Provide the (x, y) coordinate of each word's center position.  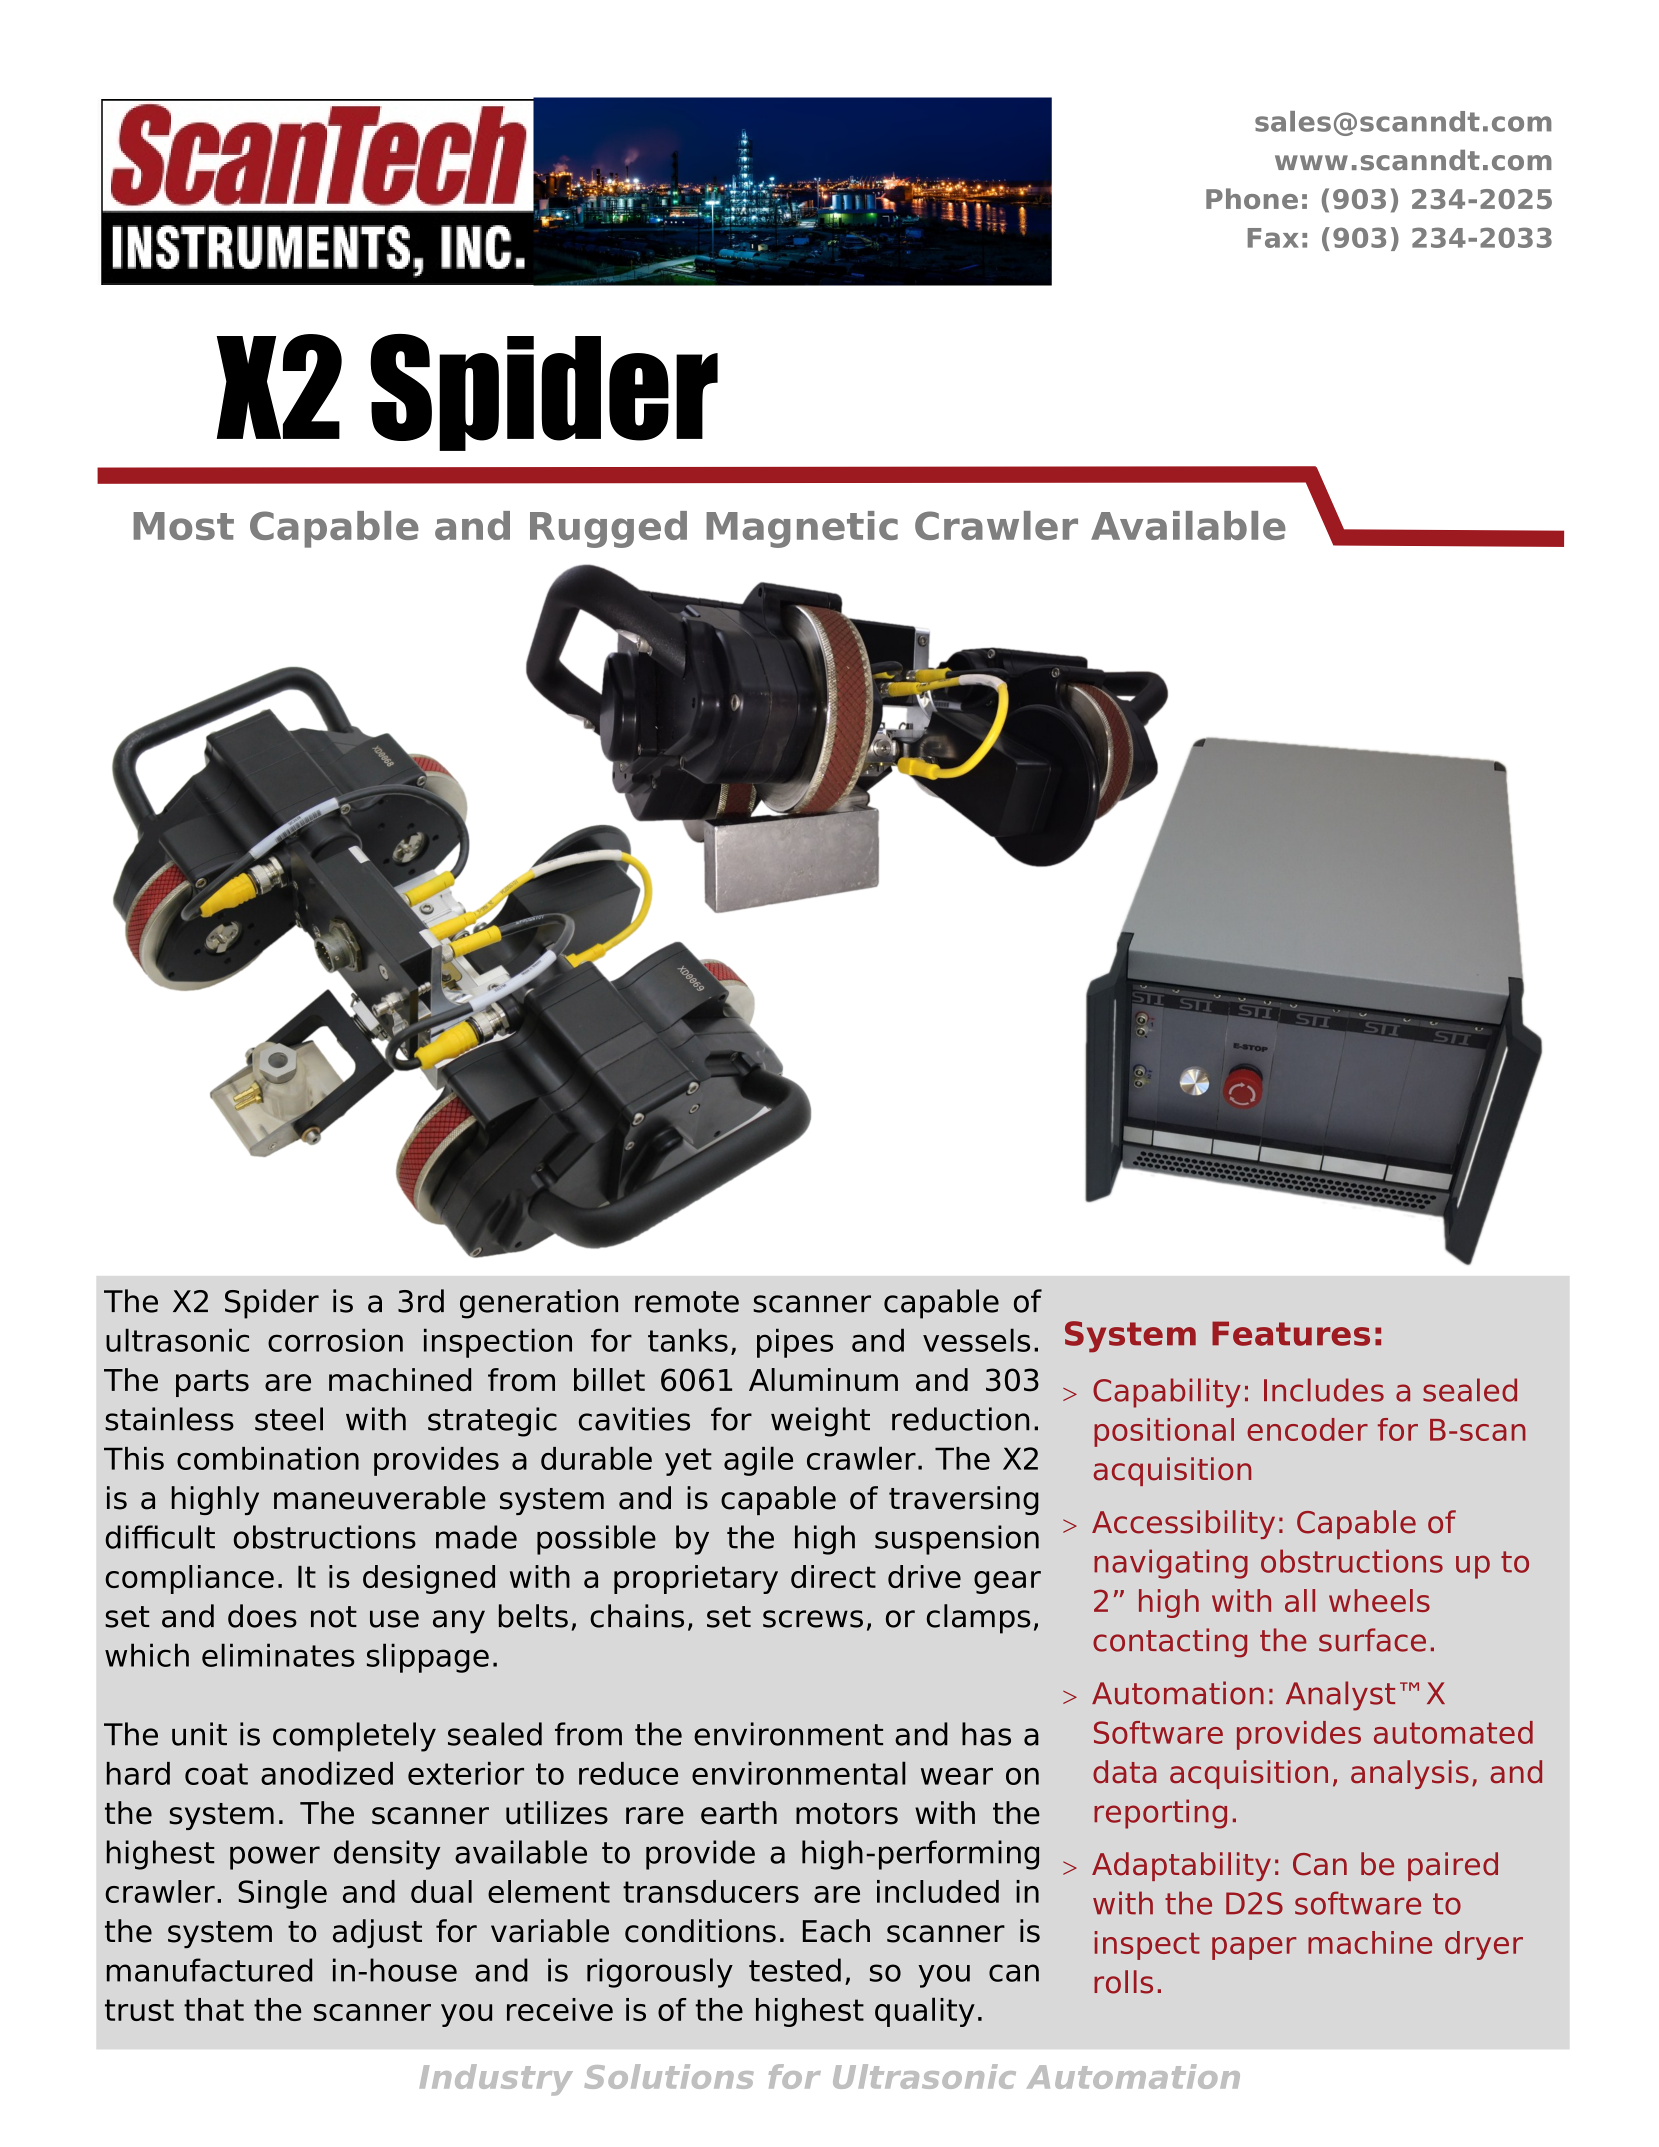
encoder (1307, 1429)
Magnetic (802, 529)
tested (795, 1970)
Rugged (608, 529)
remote (687, 1302)
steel (289, 1419)
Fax (1273, 238)
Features (1291, 1333)
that (214, 2009)
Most (183, 526)
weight (820, 1422)
